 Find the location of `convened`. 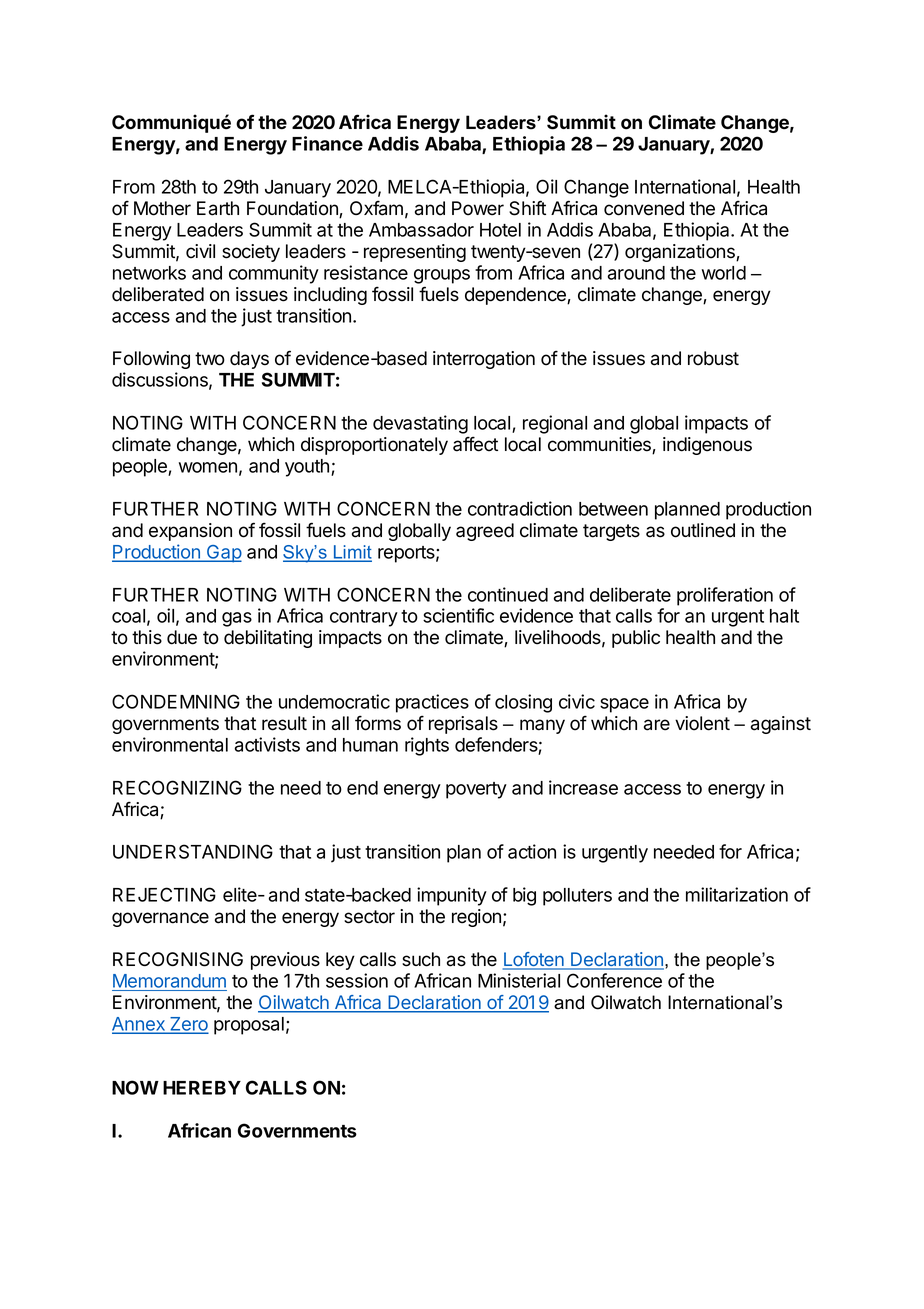

convened is located at coordinates (644, 208).
